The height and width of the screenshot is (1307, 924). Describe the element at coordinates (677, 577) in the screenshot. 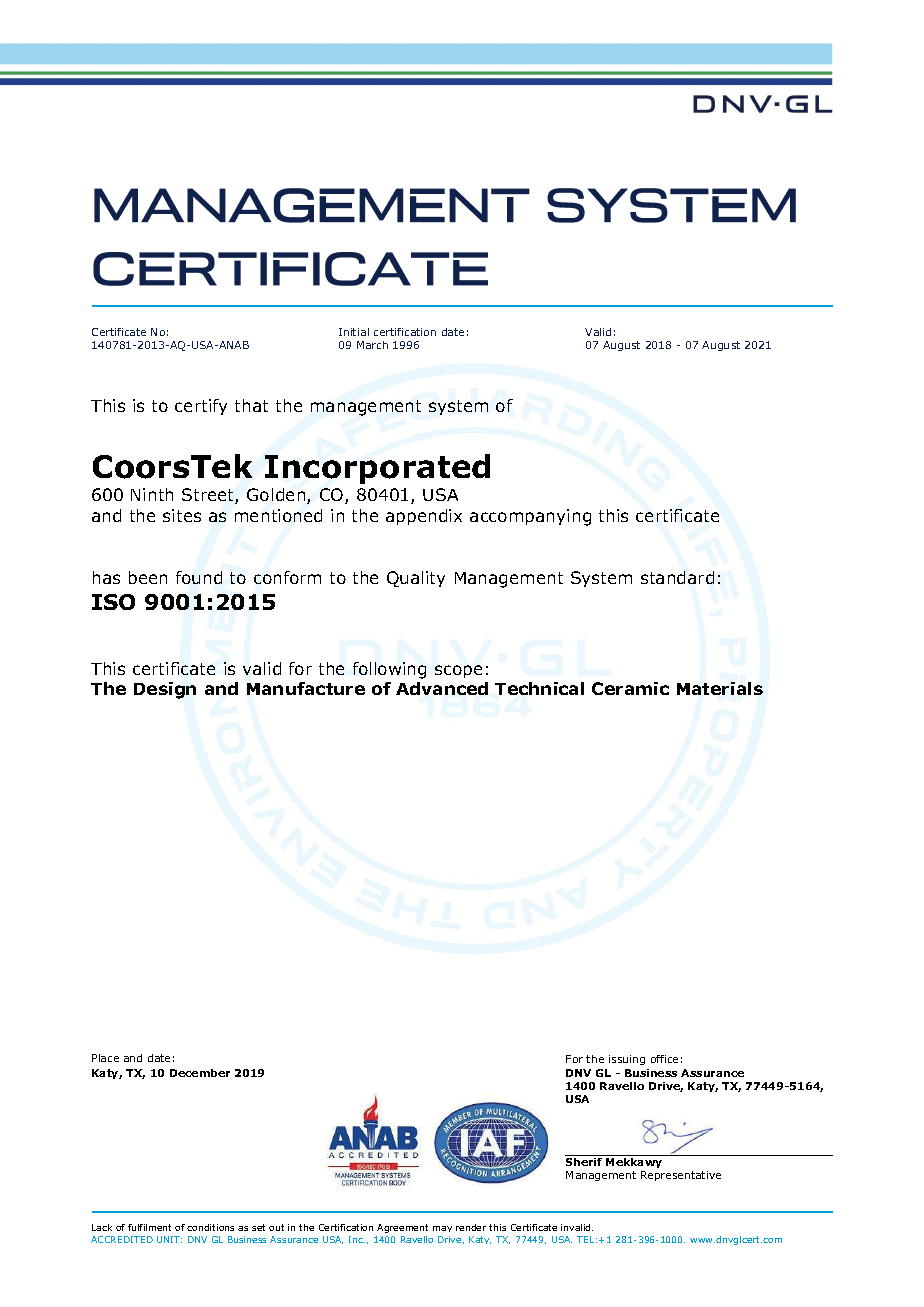

I see `standard` at that location.
